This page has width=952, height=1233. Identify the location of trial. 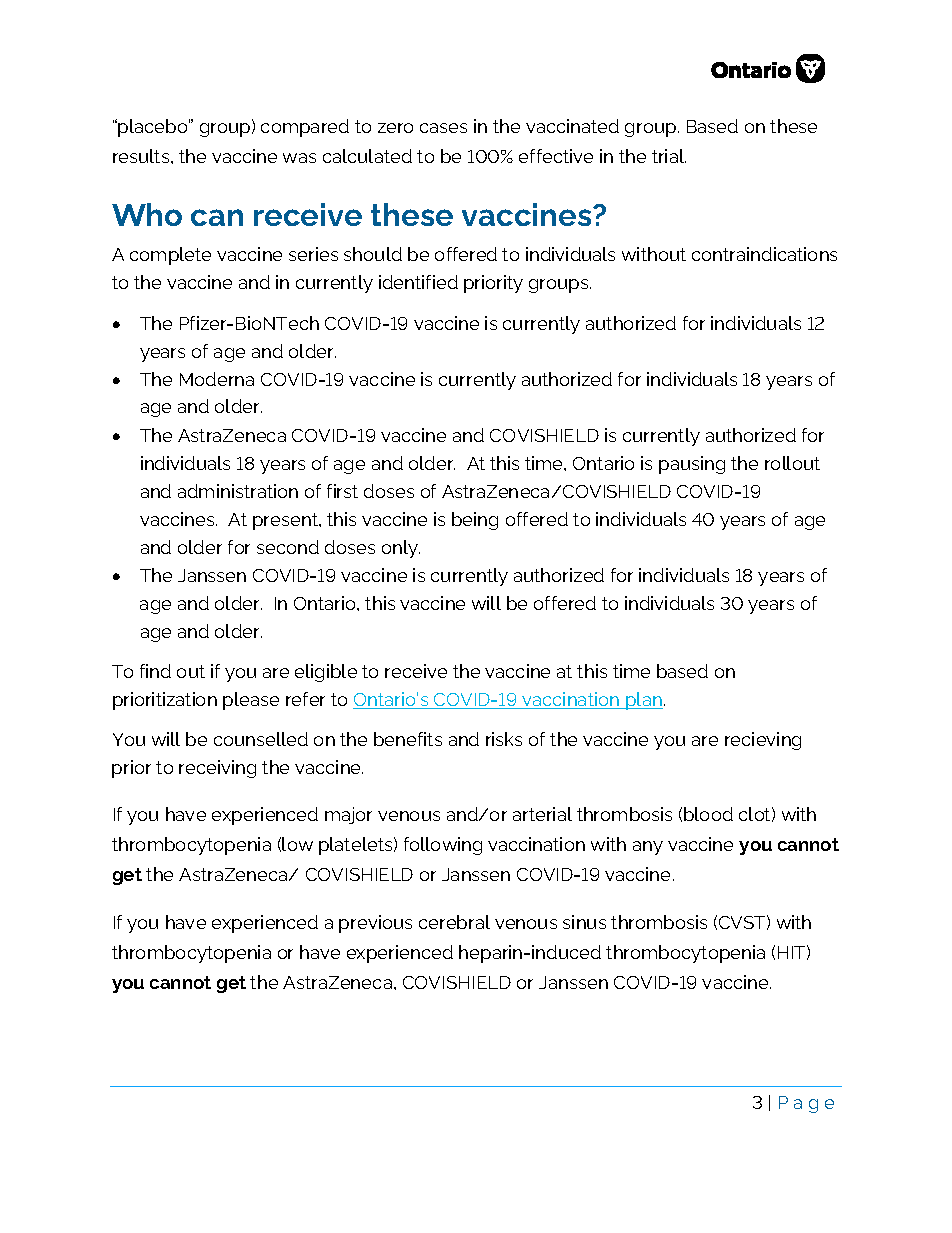
(669, 156).
